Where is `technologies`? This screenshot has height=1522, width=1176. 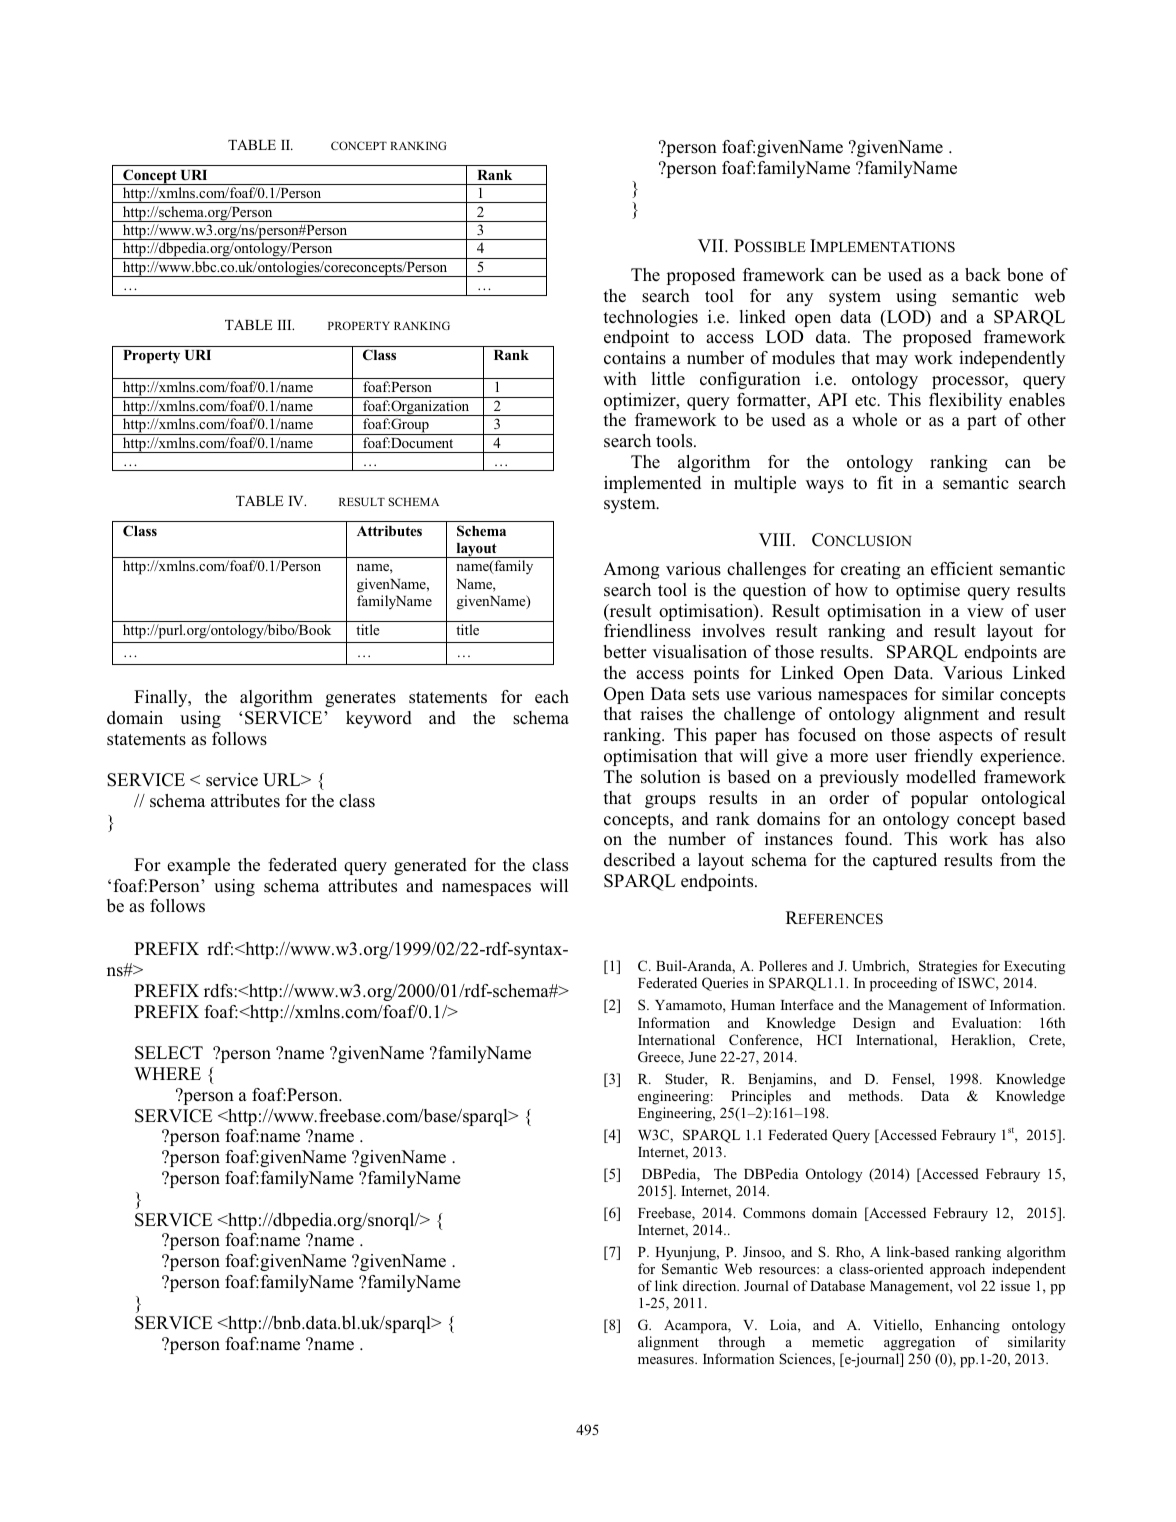 technologies is located at coordinates (650, 318).
